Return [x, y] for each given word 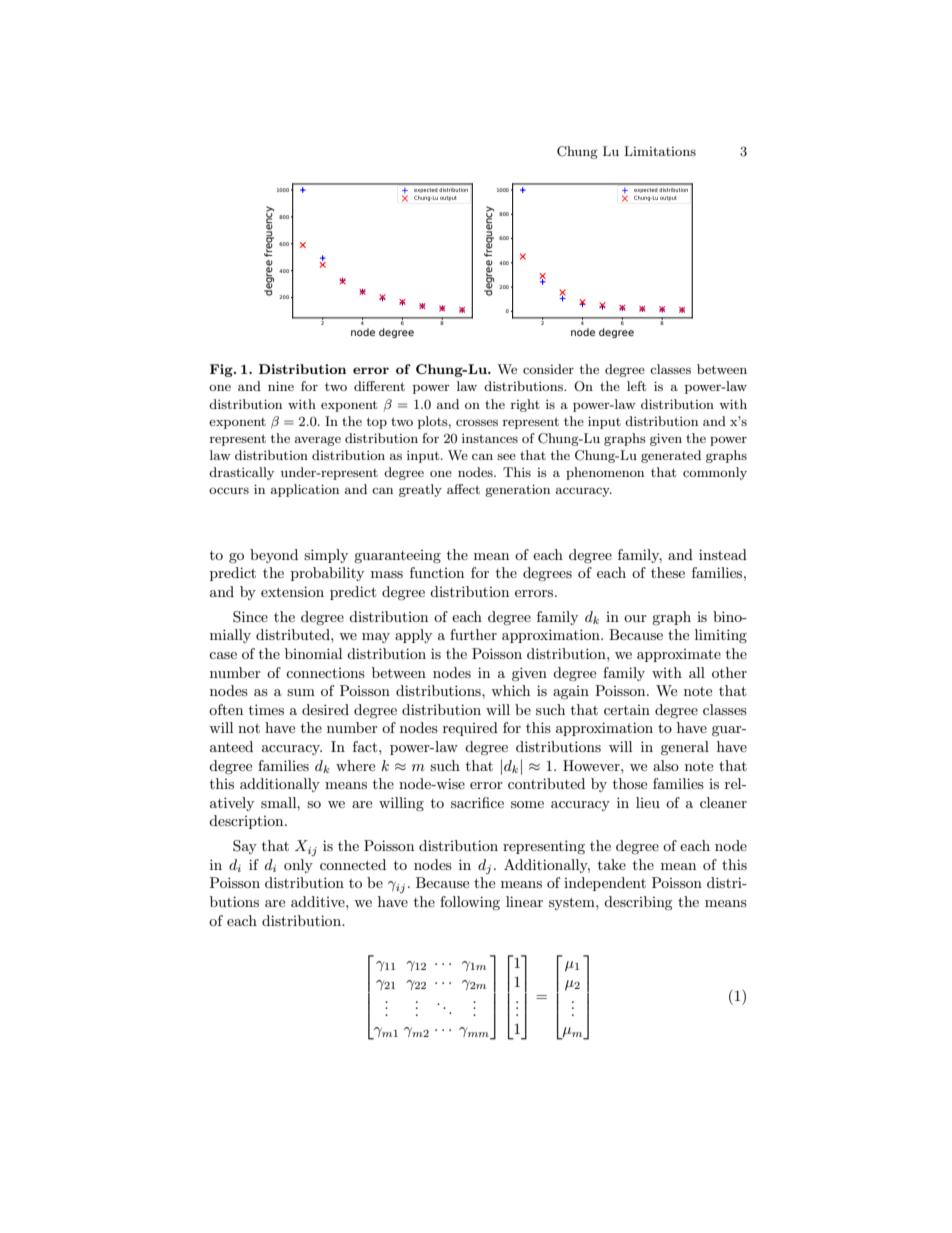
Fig [222, 370]
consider [548, 369]
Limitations [660, 151]
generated [671, 456]
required [470, 729]
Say [245, 847]
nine [281, 386]
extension [292, 591]
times [266, 709]
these [668, 572]
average [318, 441]
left [636, 386]
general [685, 748]
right [525, 405]
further [473, 634]
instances [490, 438]
